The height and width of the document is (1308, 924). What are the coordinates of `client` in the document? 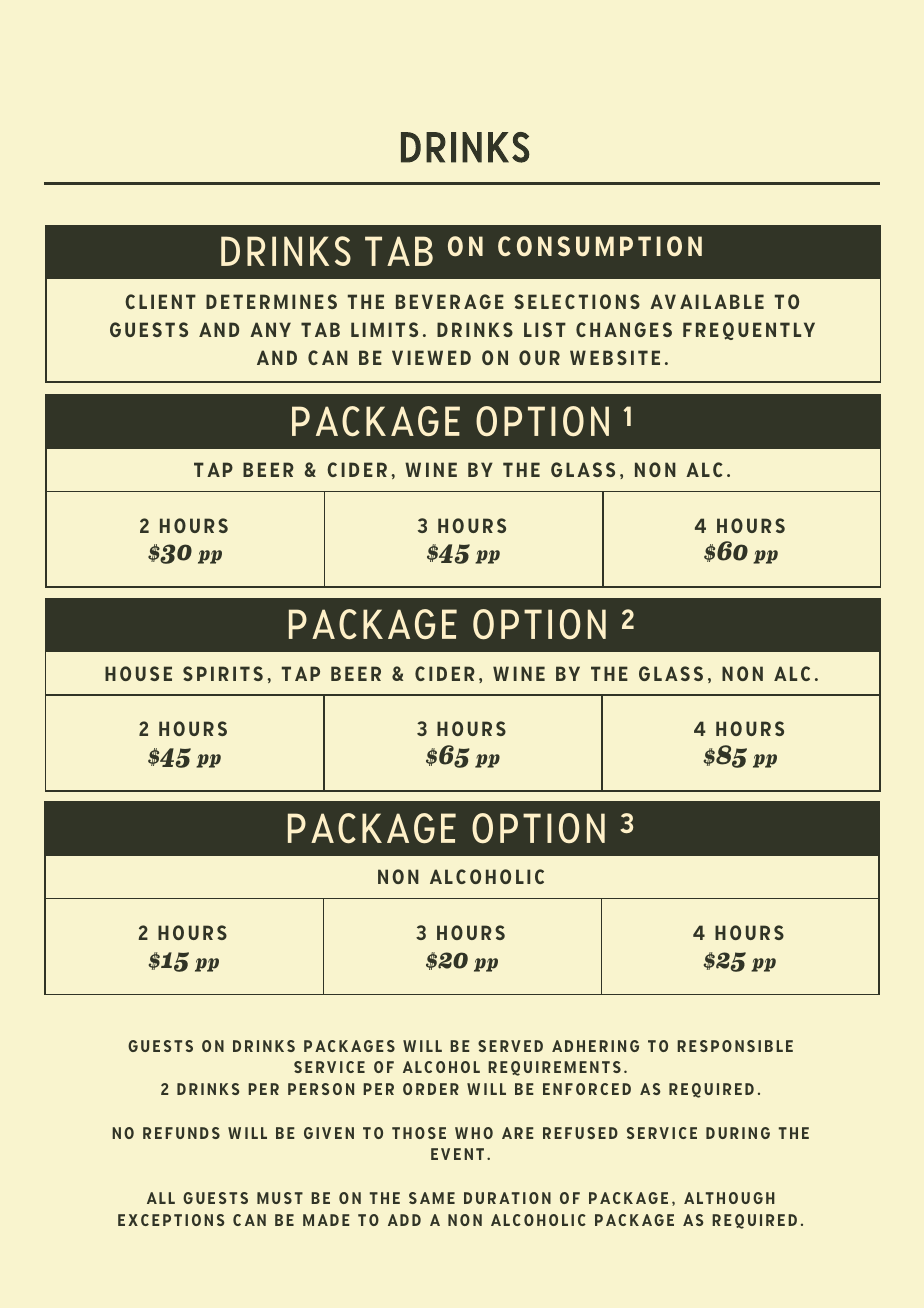 It's located at (160, 301).
